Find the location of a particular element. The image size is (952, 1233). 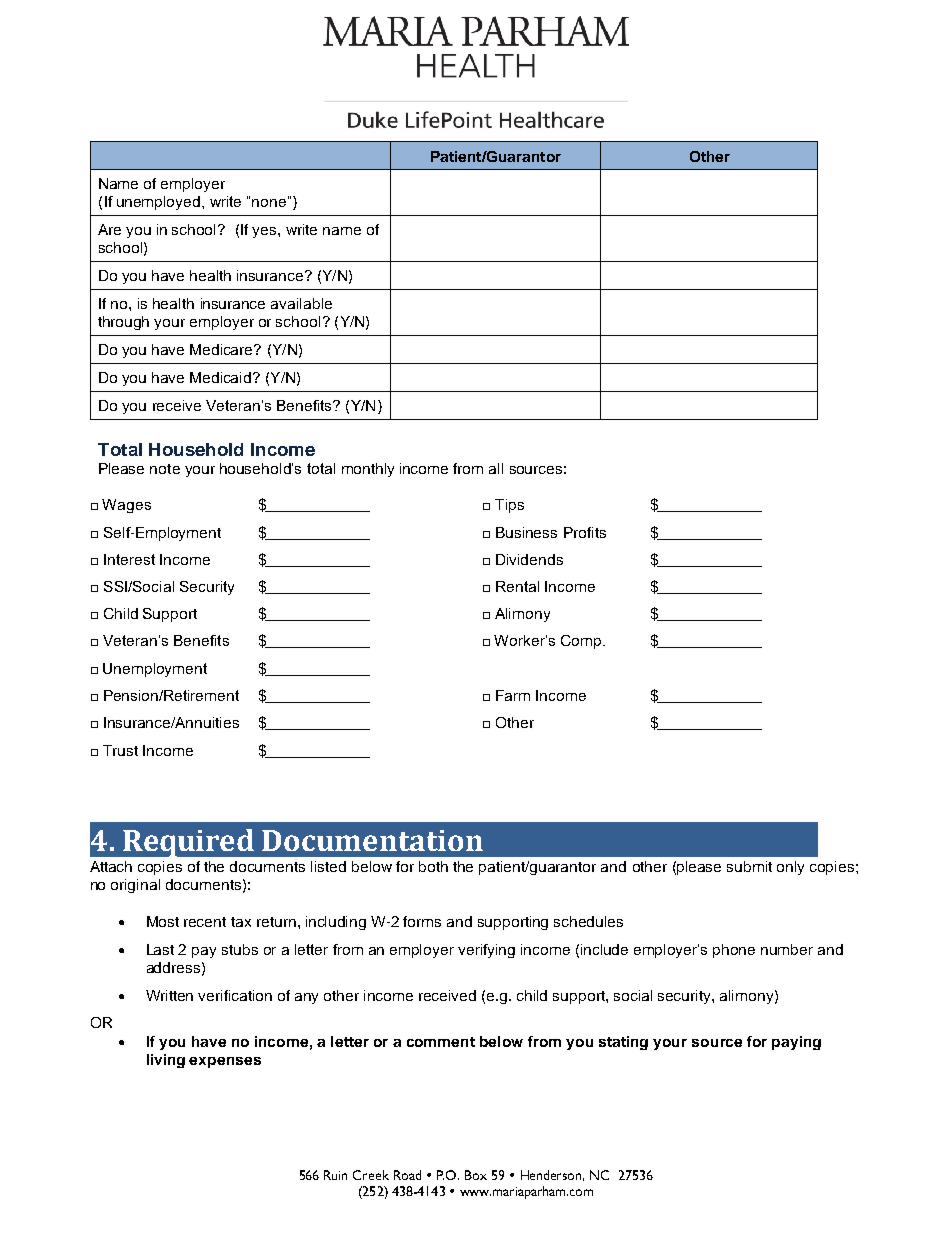

Box is located at coordinates (476, 1175).
